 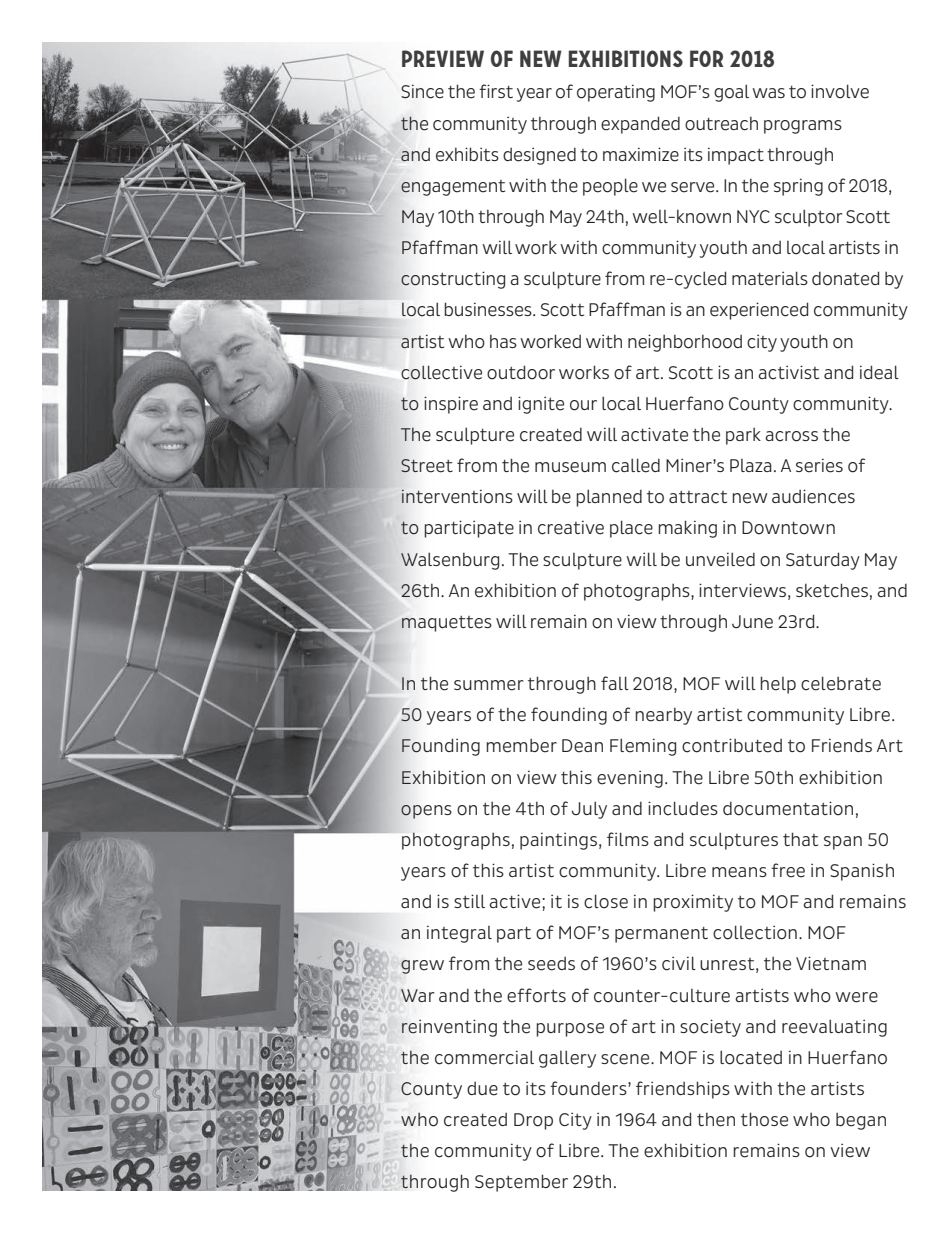 What do you see at coordinates (630, 779) in the document?
I see `evening` at bounding box center [630, 779].
